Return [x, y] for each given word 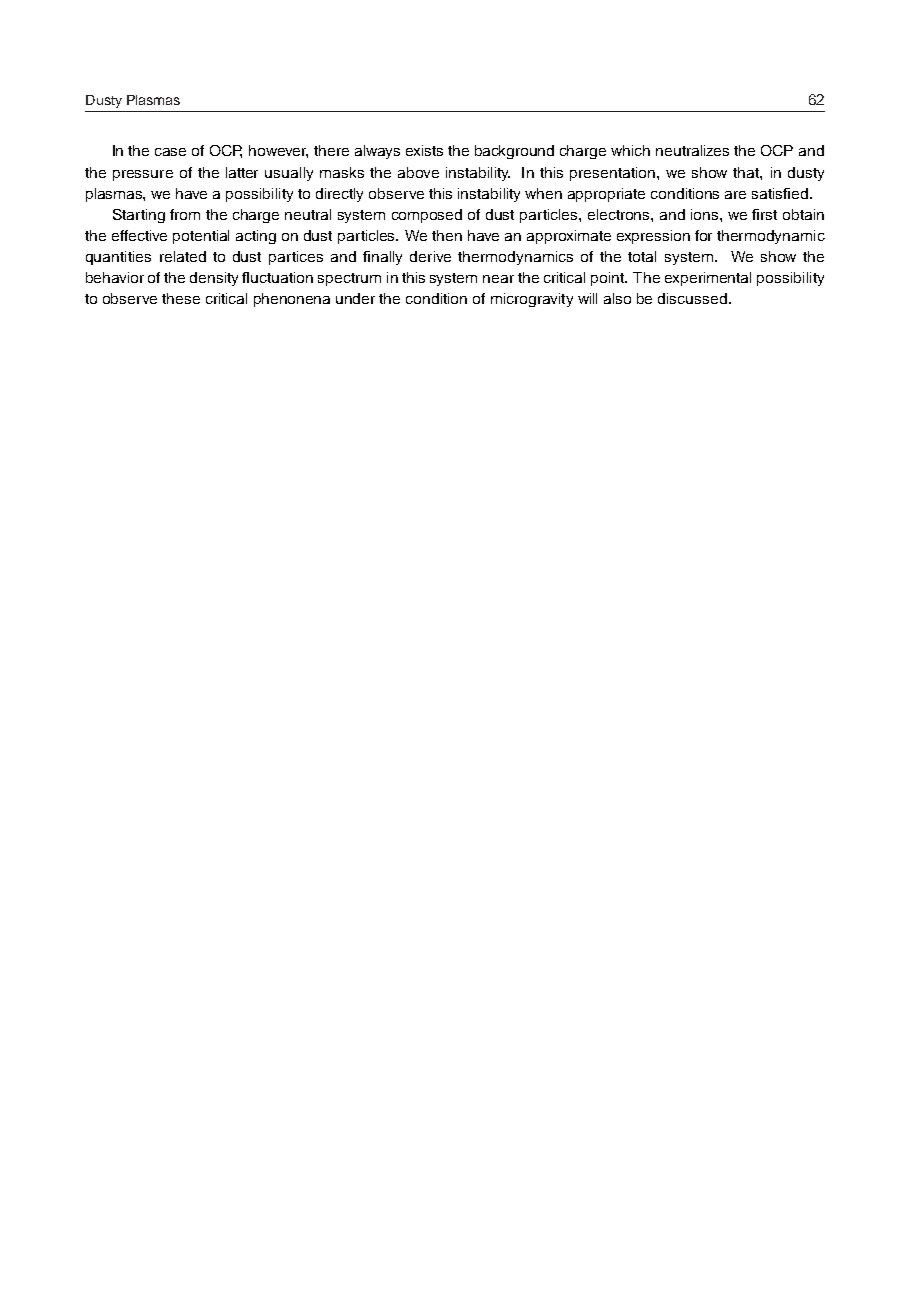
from [185, 214]
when [543, 193]
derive [430, 256]
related [183, 256]
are [735, 195]
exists [424, 150]
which [630, 150]
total [642, 256]
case [170, 152]
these [181, 298]
